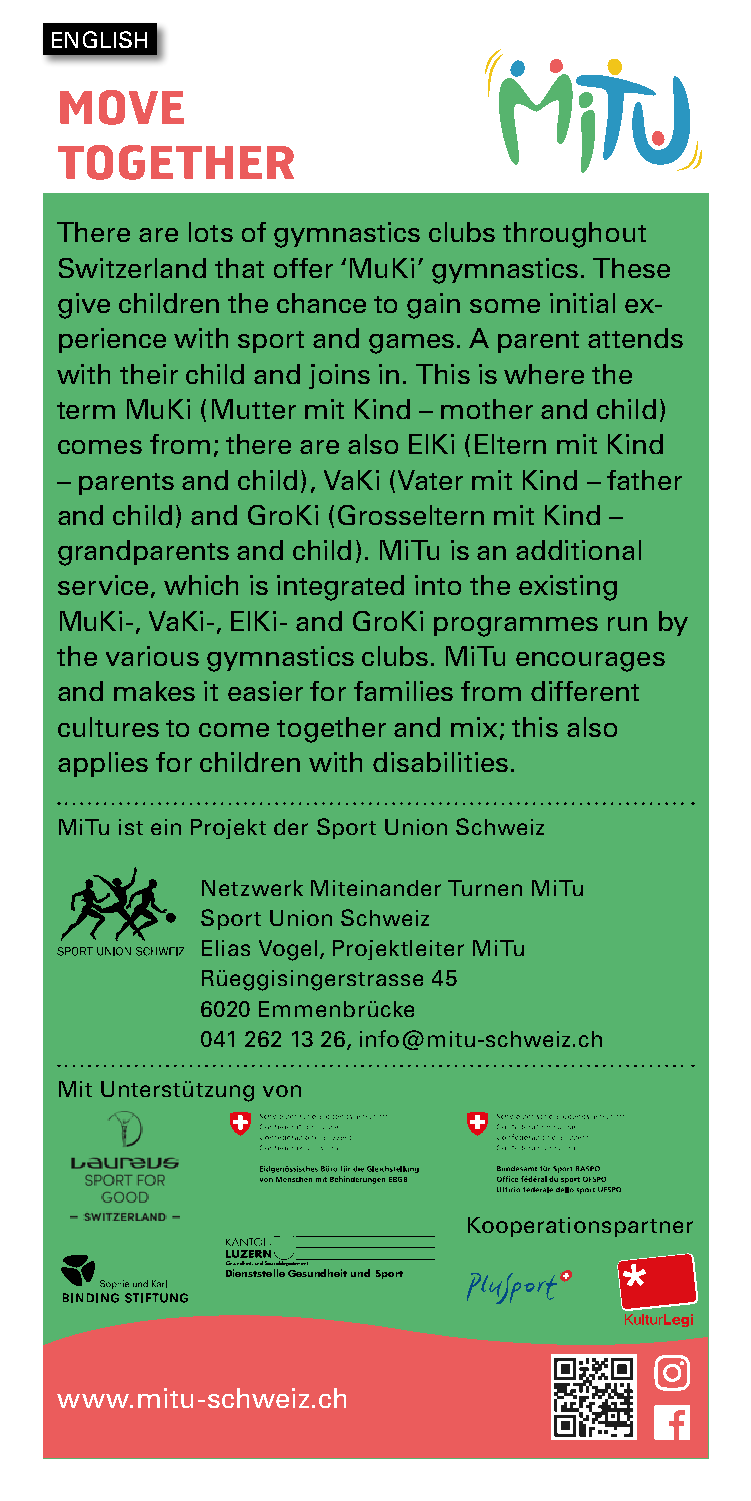 This screenshot has height=1501, width=751. I want to click on MOVE, so click(122, 107).
